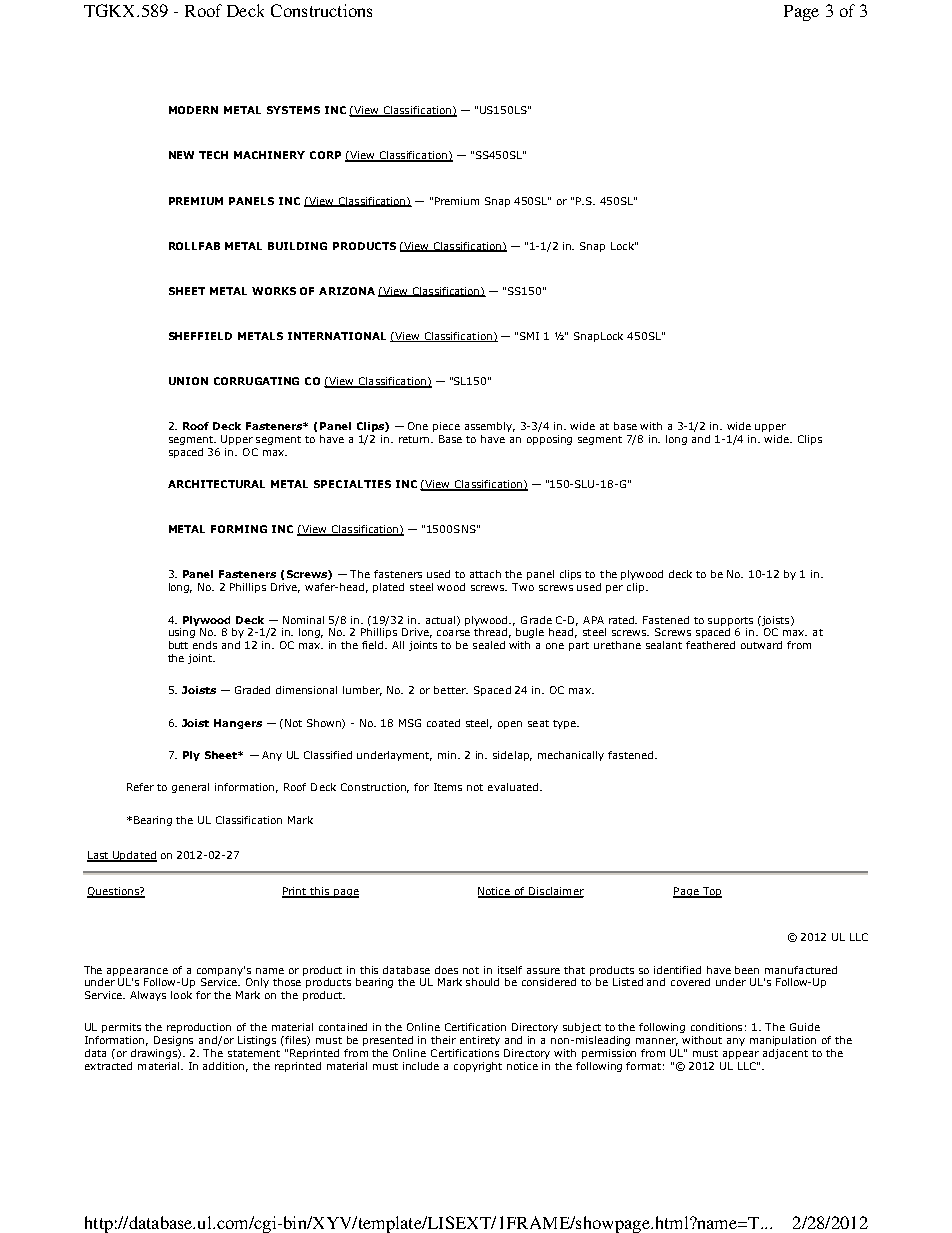  What do you see at coordinates (181, 155) in the screenshot?
I see `NEW` at bounding box center [181, 155].
